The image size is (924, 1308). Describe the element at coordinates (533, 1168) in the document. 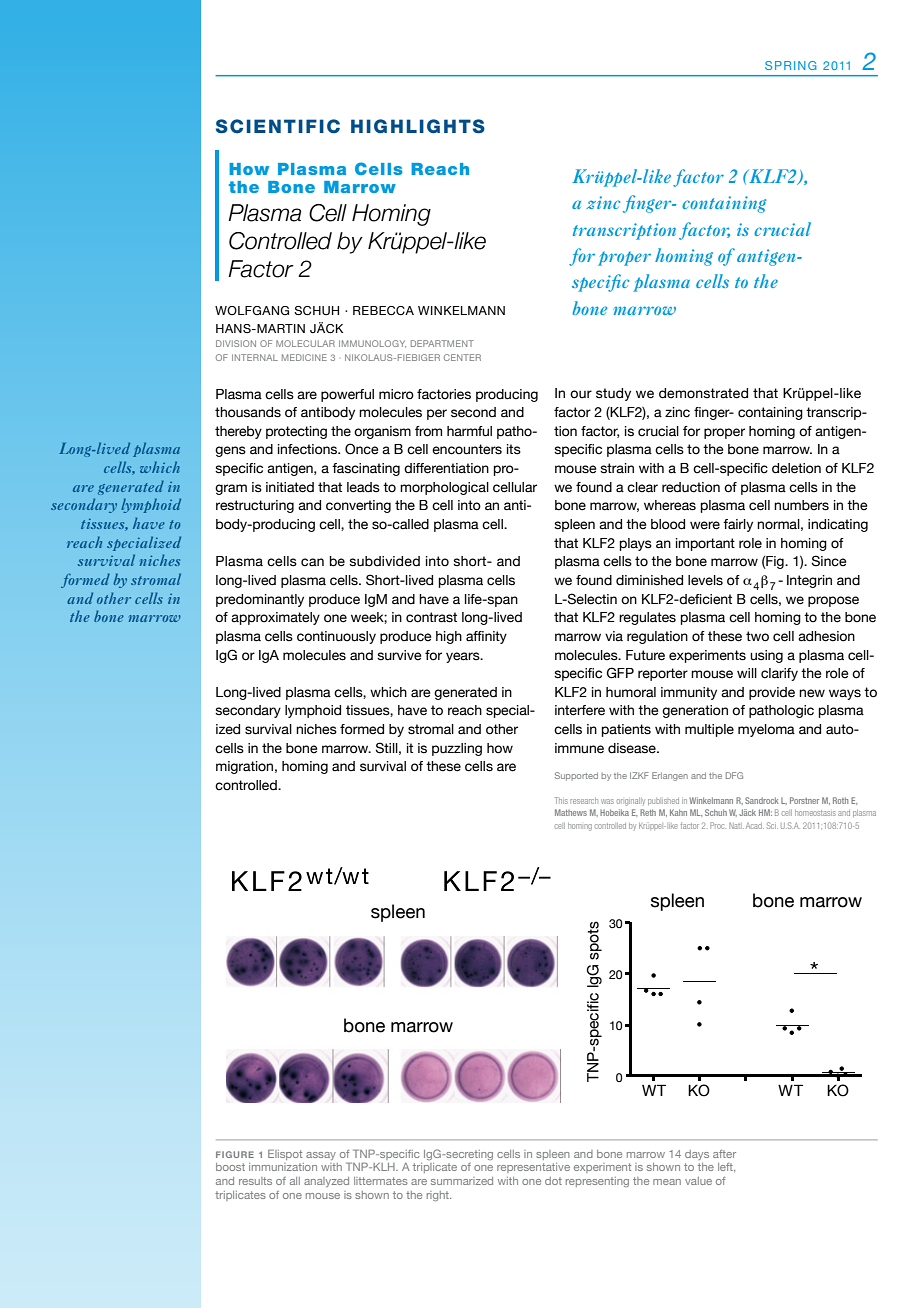

I see `representative` at that location.
